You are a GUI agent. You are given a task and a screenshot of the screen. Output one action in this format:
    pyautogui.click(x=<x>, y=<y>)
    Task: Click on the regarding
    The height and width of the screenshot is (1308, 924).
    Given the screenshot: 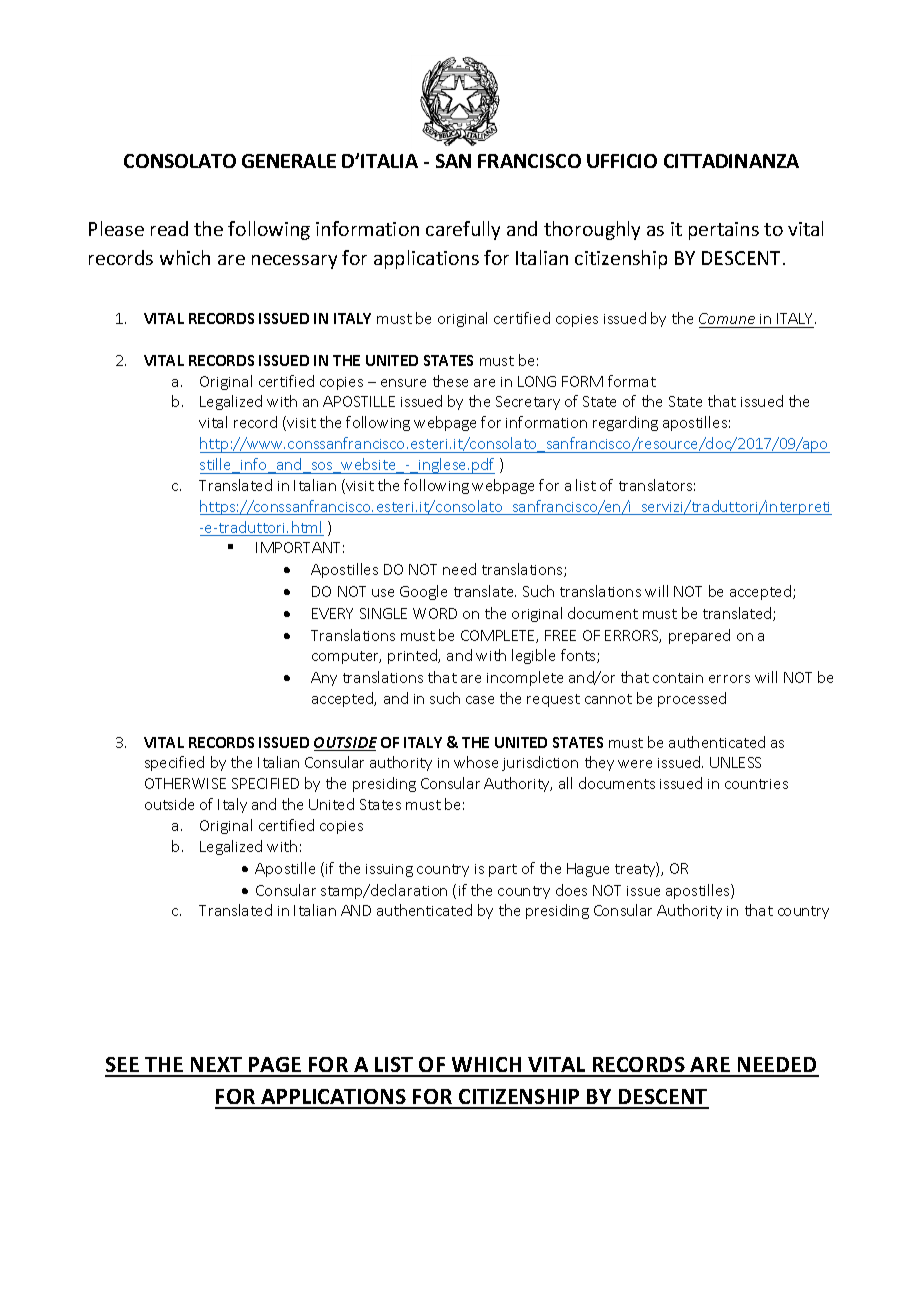 What is the action you would take?
    pyautogui.click(x=625, y=423)
